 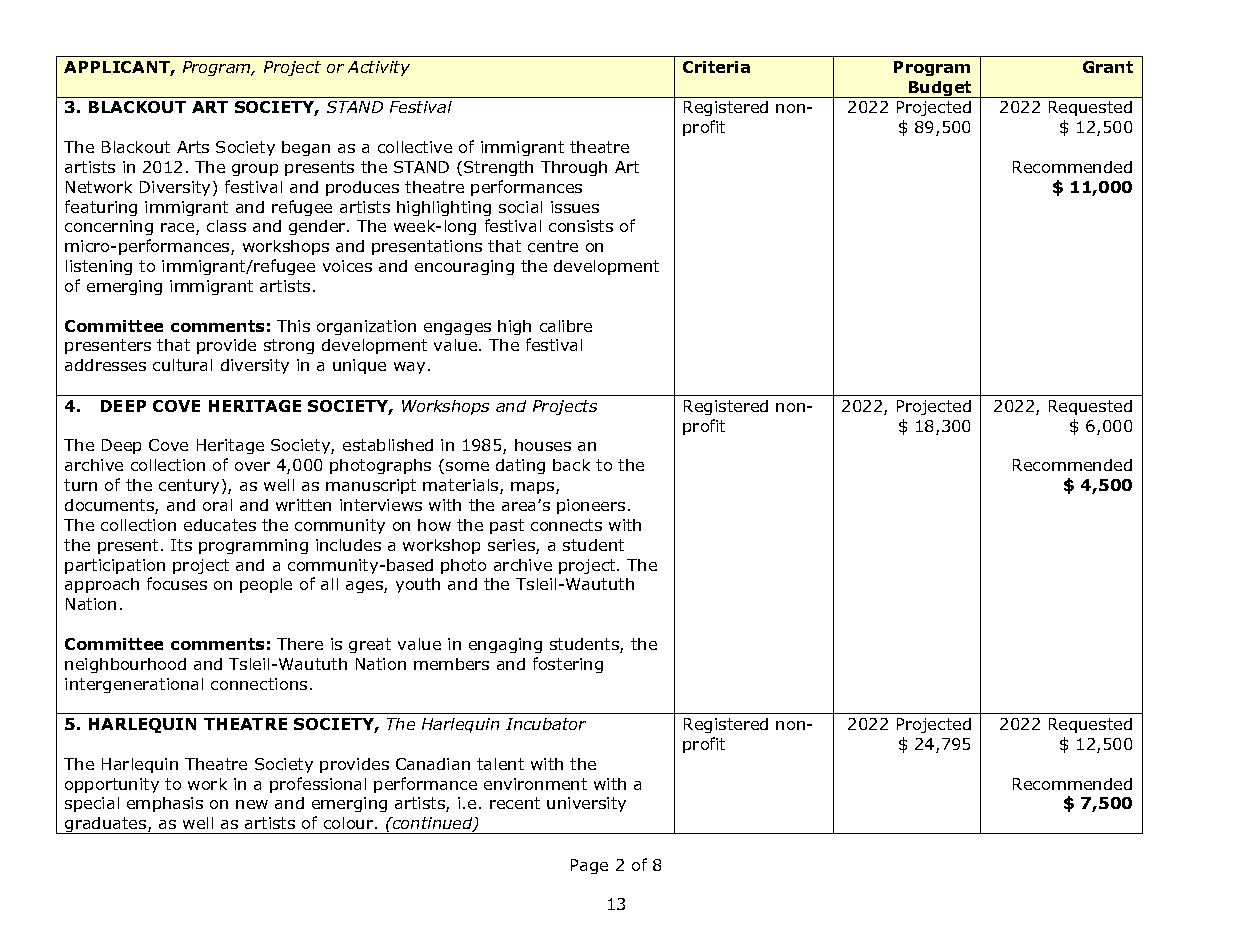 I want to click on emphasis, so click(x=165, y=804).
